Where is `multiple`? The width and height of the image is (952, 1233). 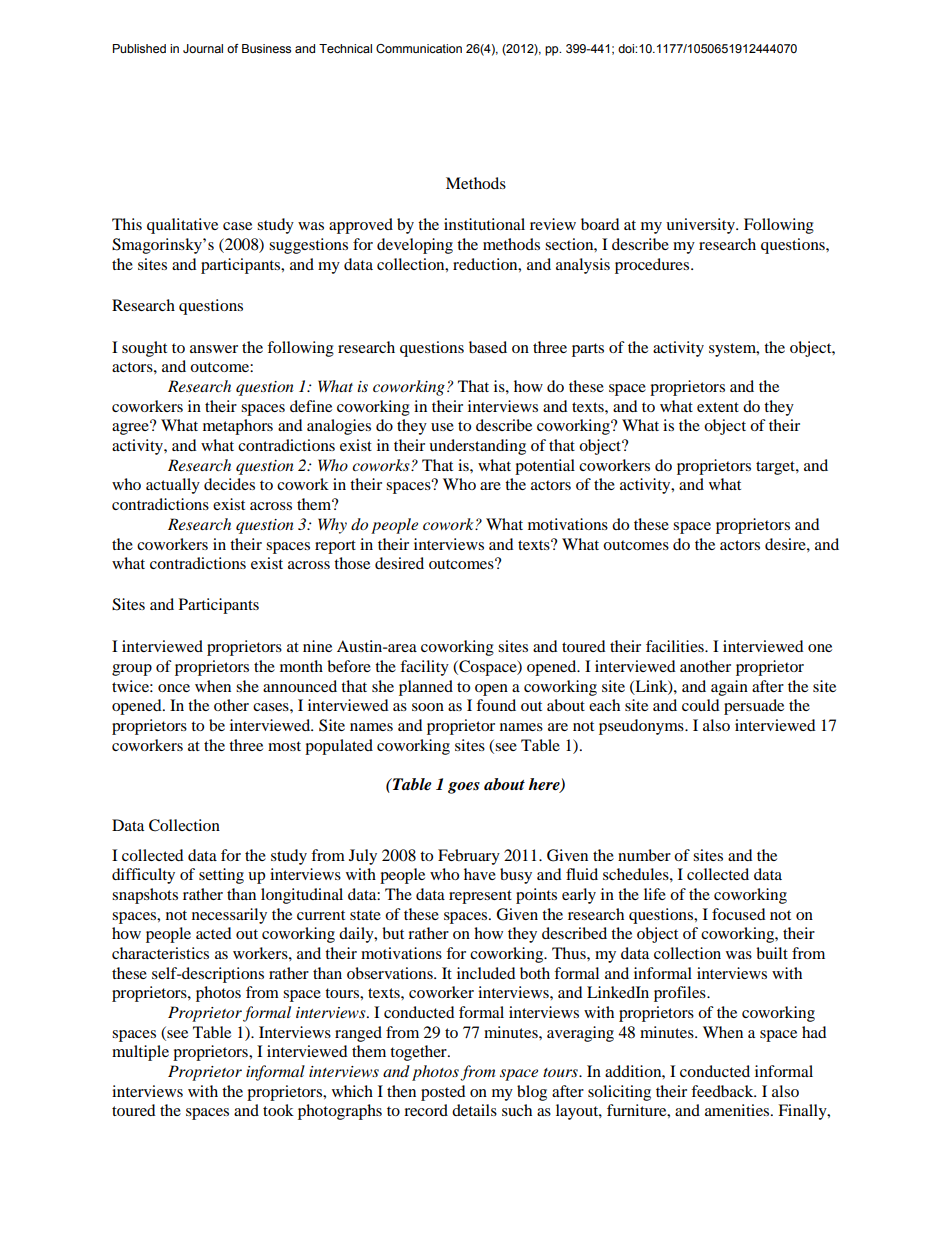
multiple is located at coordinates (140, 1053).
